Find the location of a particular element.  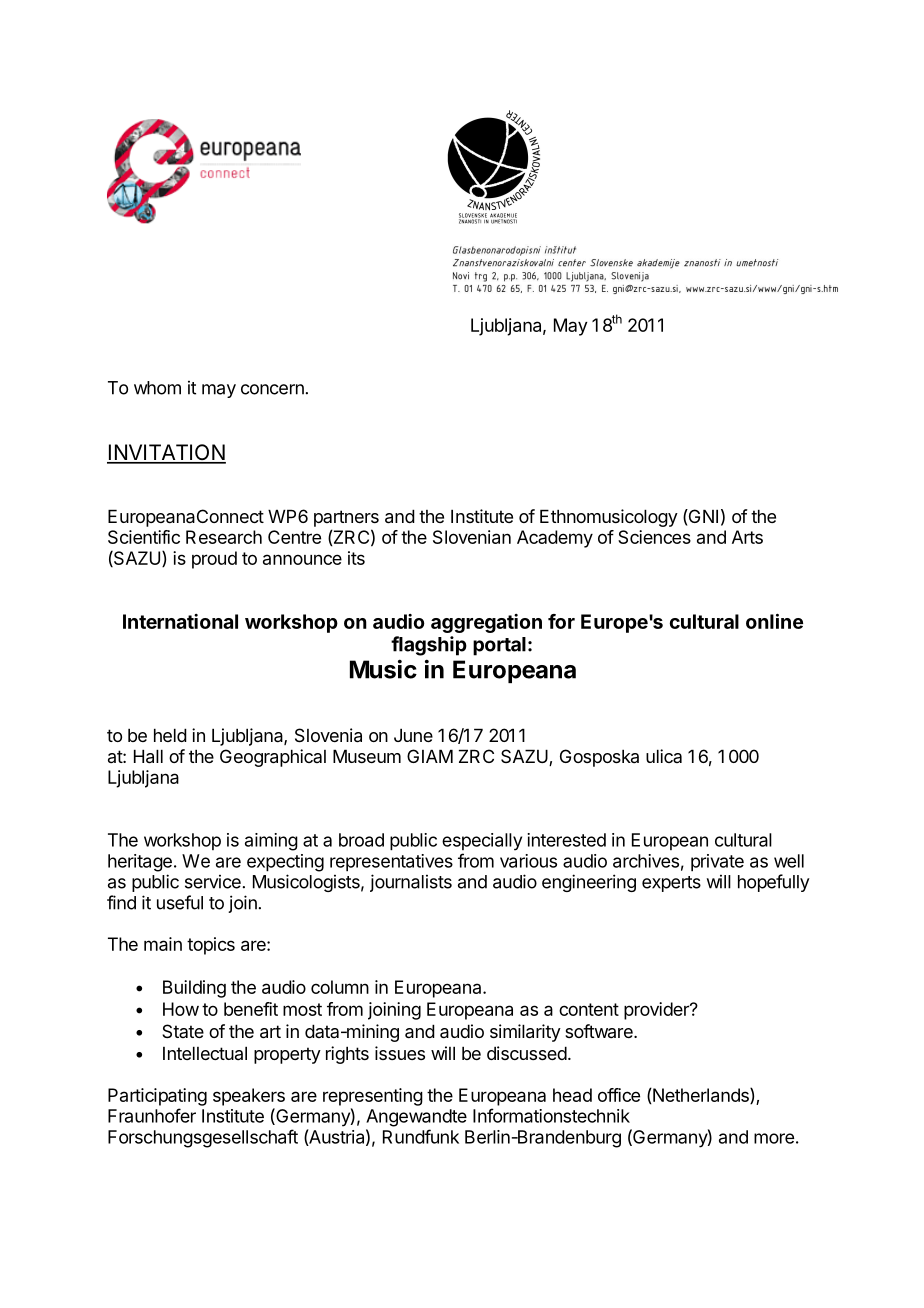

Arts is located at coordinates (747, 537).
